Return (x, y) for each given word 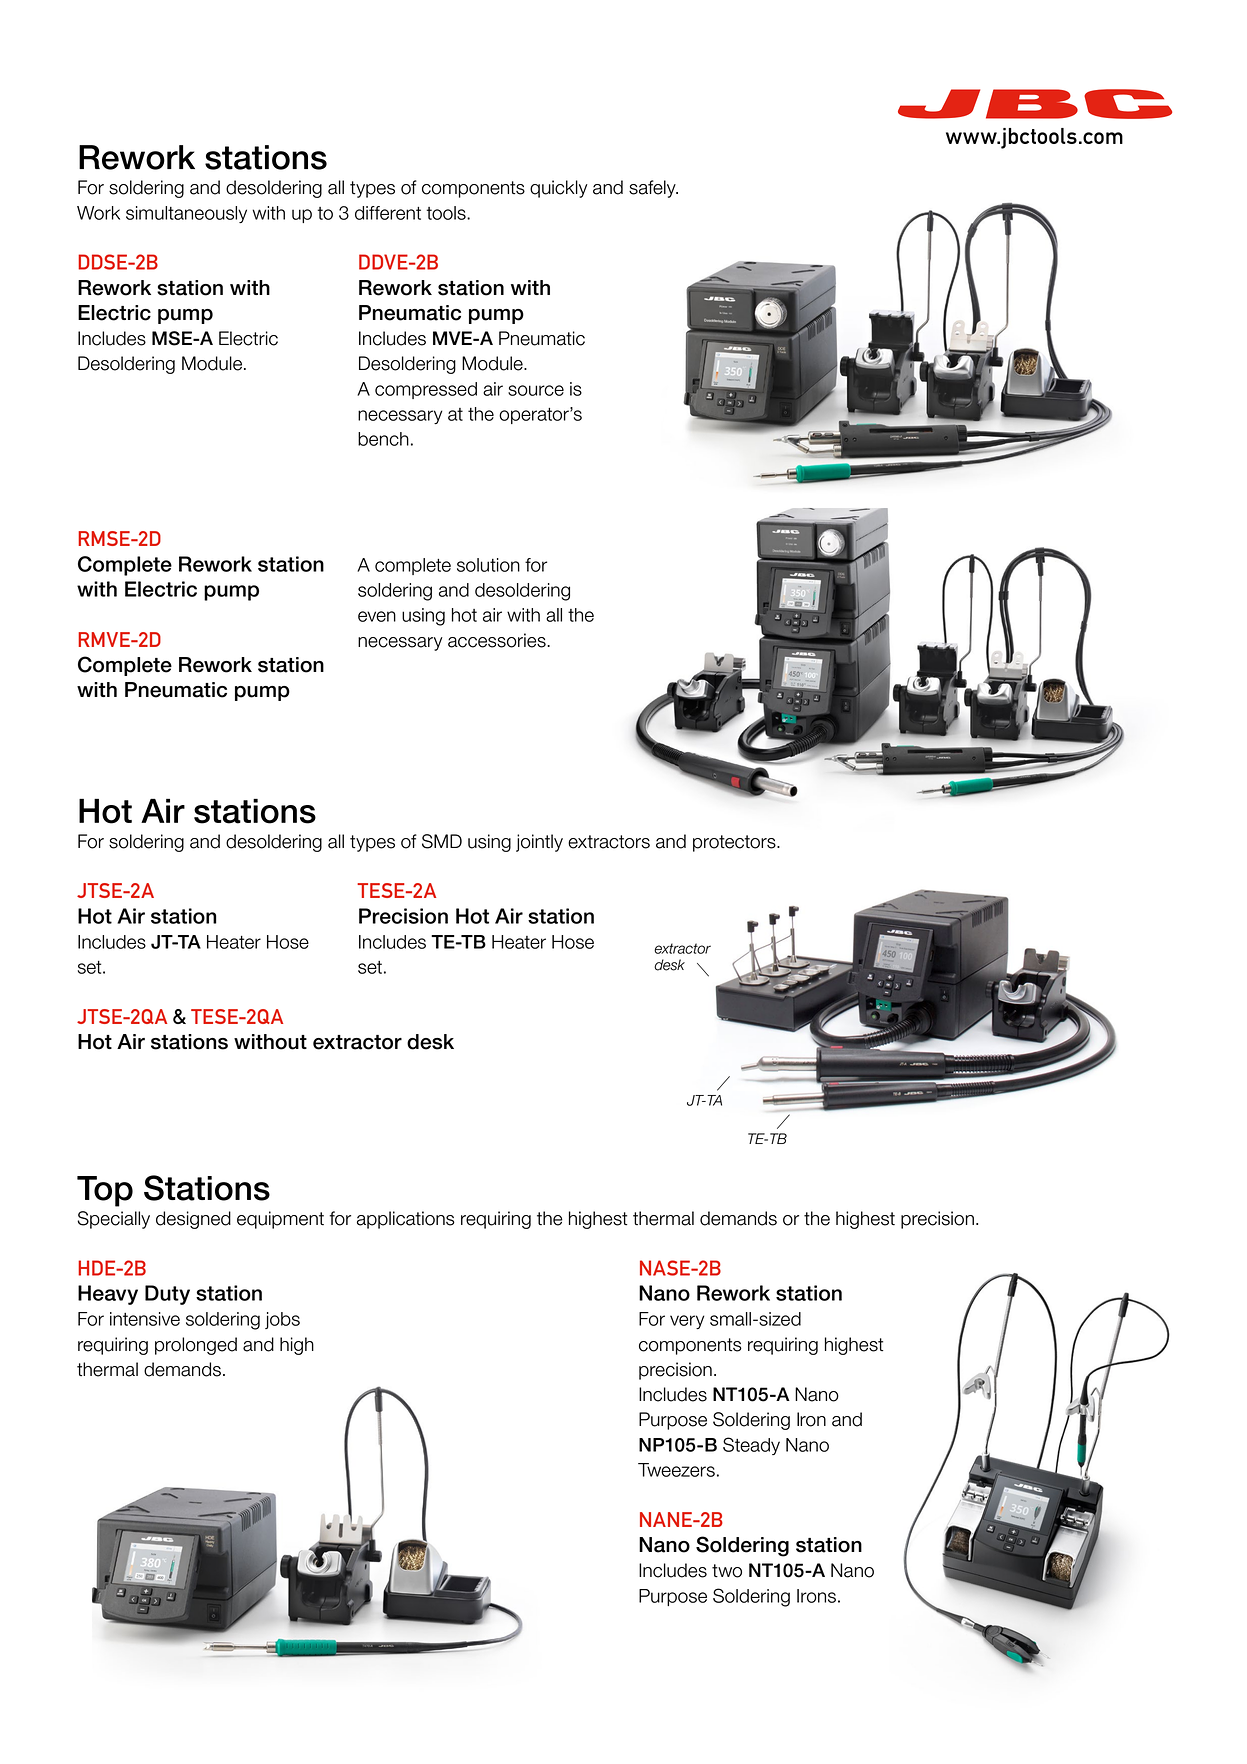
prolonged (196, 1346)
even (377, 616)
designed (193, 1220)
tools (447, 213)
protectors (735, 843)
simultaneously (186, 214)
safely (653, 189)
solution (488, 565)
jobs (282, 1320)
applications (406, 1220)
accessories (498, 640)
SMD (442, 841)
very (687, 1322)
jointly (539, 843)
